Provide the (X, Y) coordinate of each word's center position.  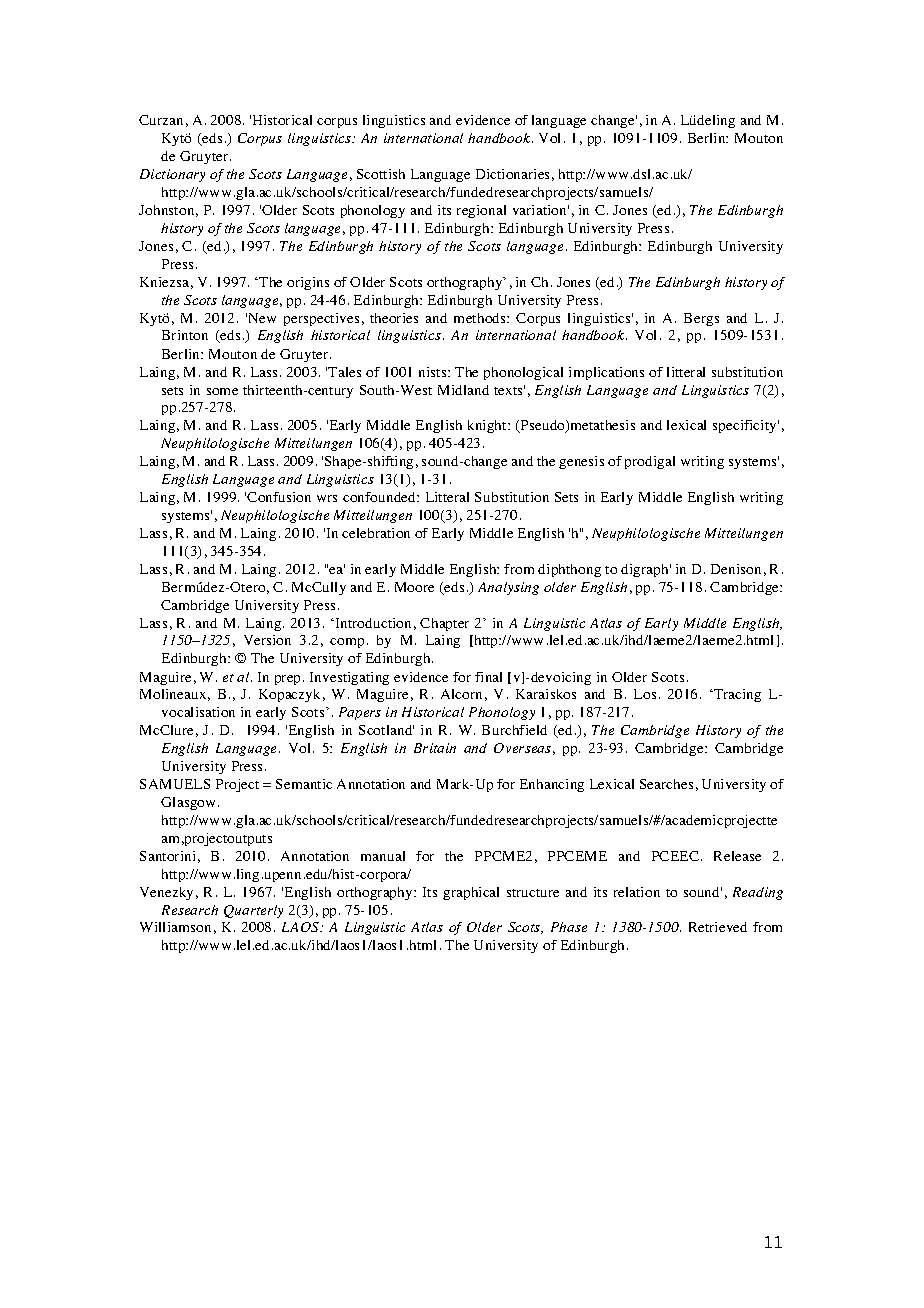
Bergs (701, 319)
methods (481, 318)
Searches (666, 784)
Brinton (185, 335)
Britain (435, 748)
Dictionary (172, 175)
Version (267, 640)
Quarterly (253, 911)
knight (488, 426)
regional (481, 211)
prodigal (650, 462)
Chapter (444, 624)
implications (606, 373)
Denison (736, 569)
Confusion (279, 497)
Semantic (304, 784)
